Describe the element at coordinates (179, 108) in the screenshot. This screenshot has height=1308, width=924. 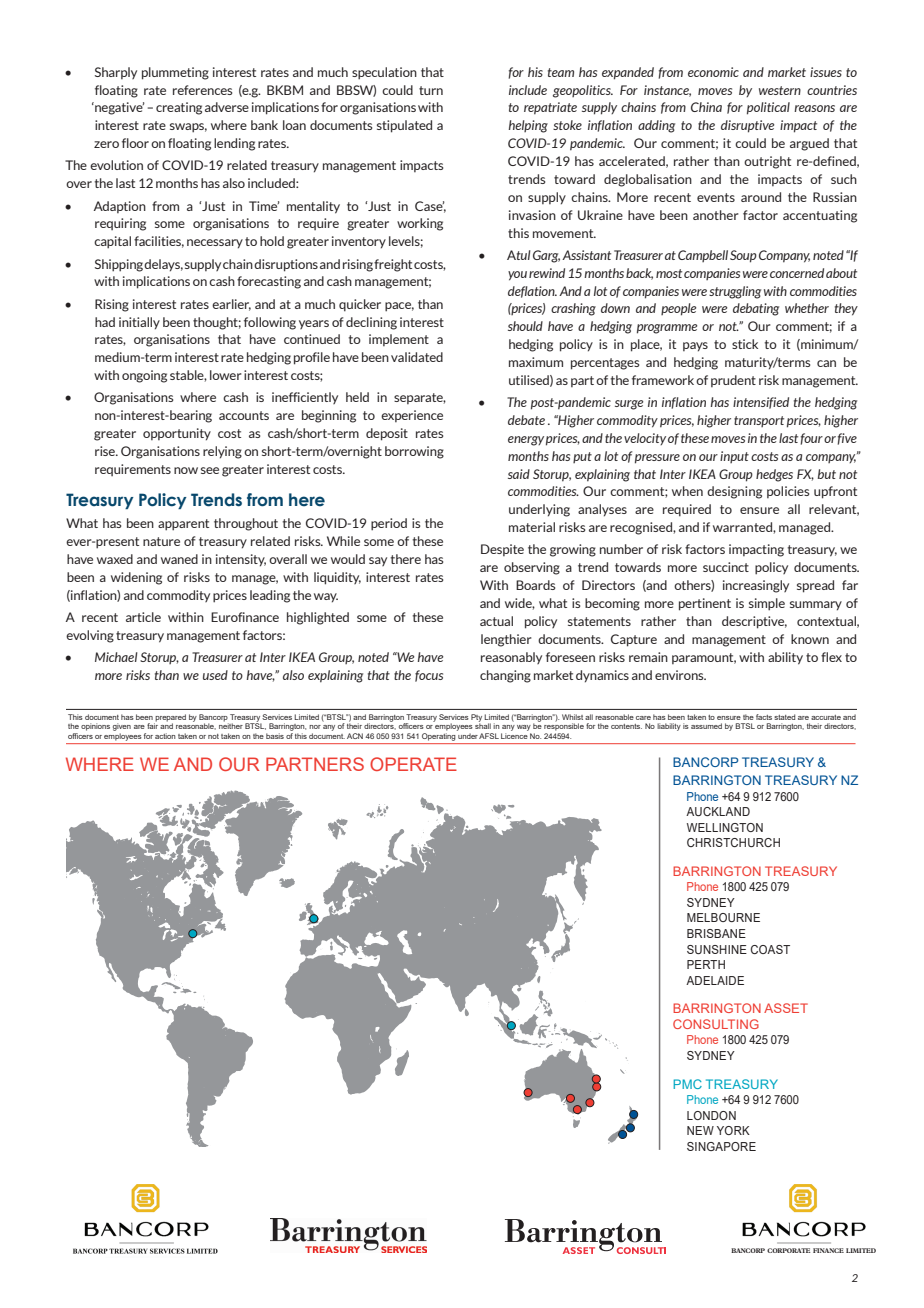
I see `creating` at that location.
